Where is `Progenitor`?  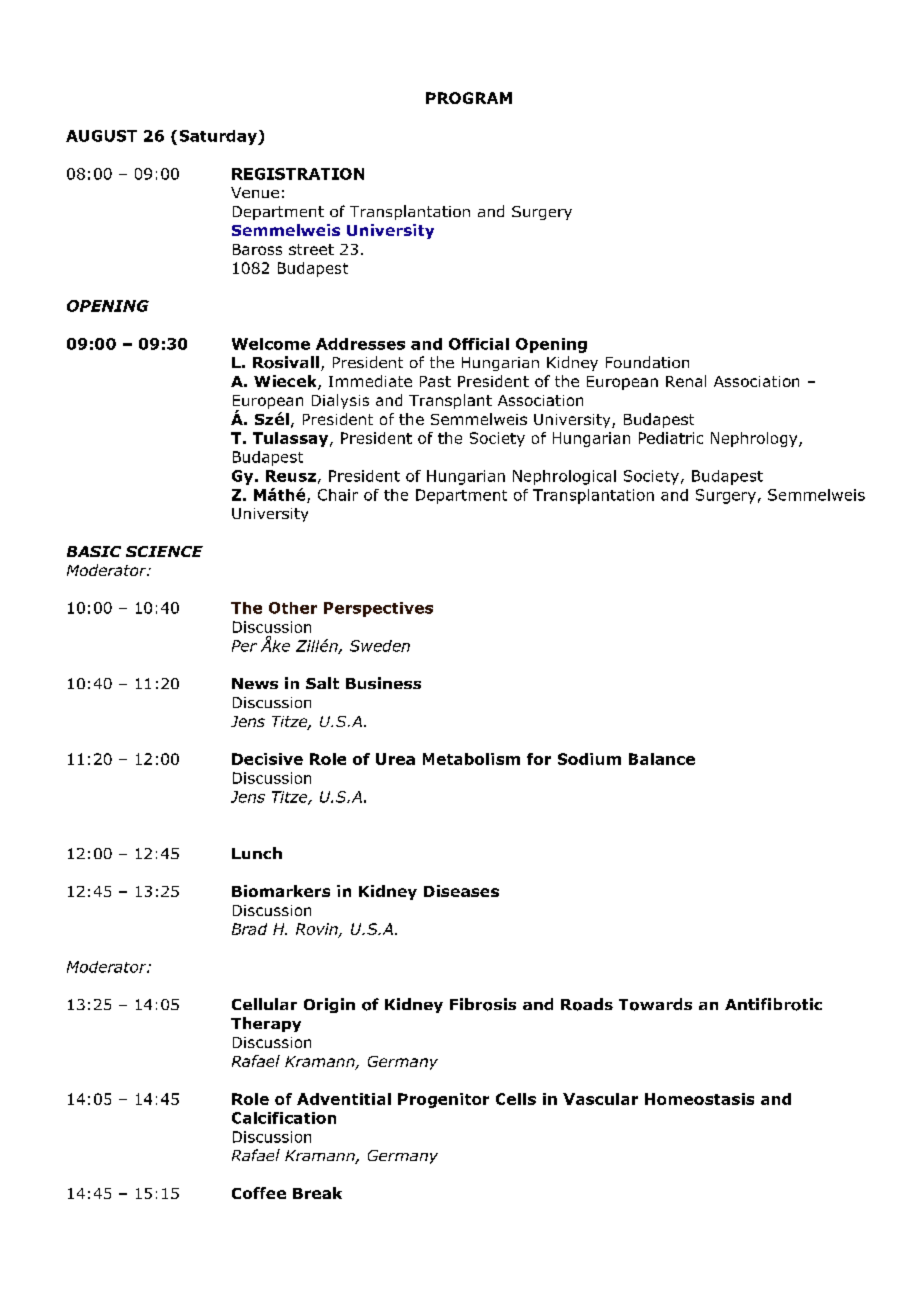 Progenitor is located at coordinates (443, 1100).
